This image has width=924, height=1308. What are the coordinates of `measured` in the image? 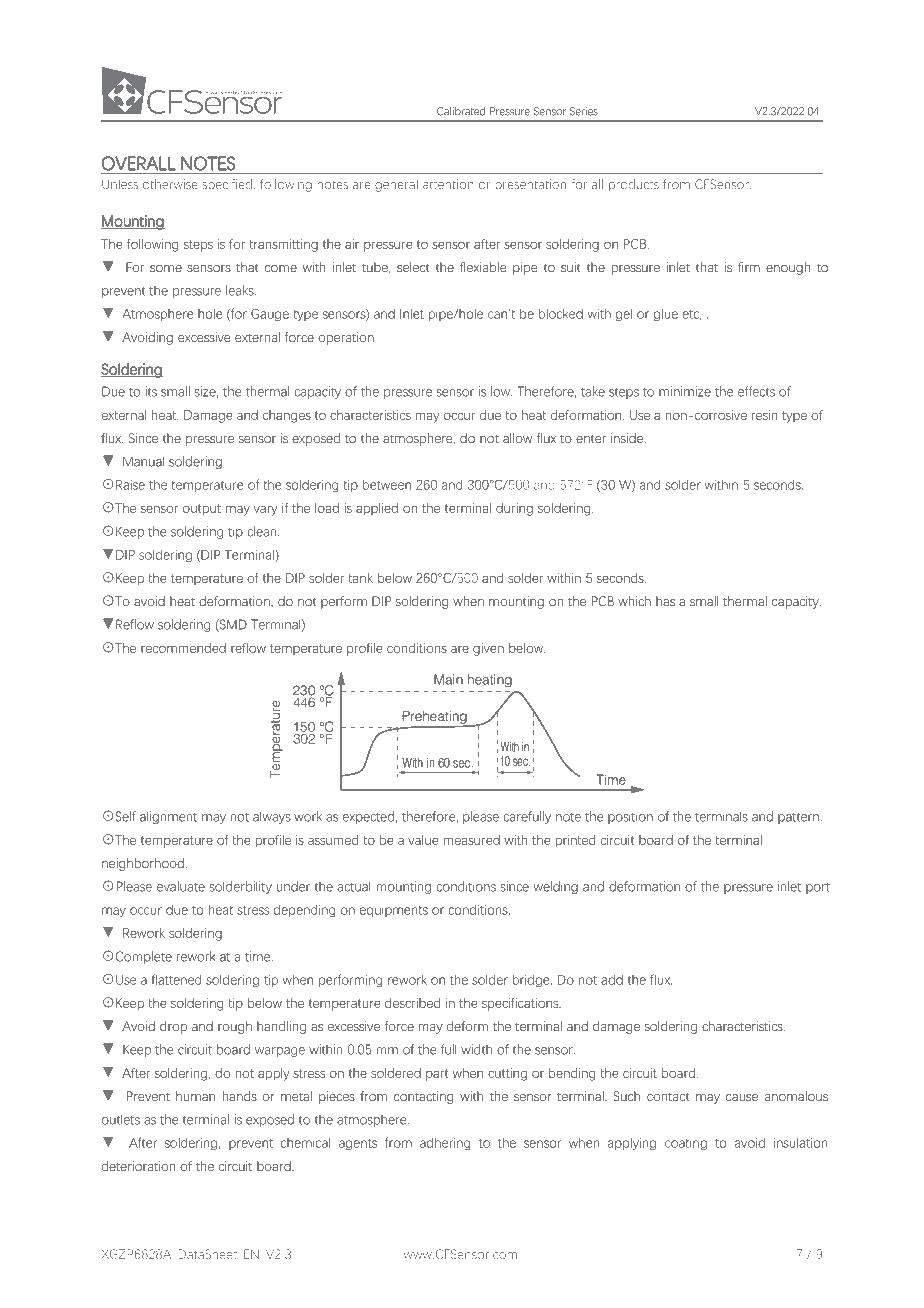 It's located at (472, 840).
